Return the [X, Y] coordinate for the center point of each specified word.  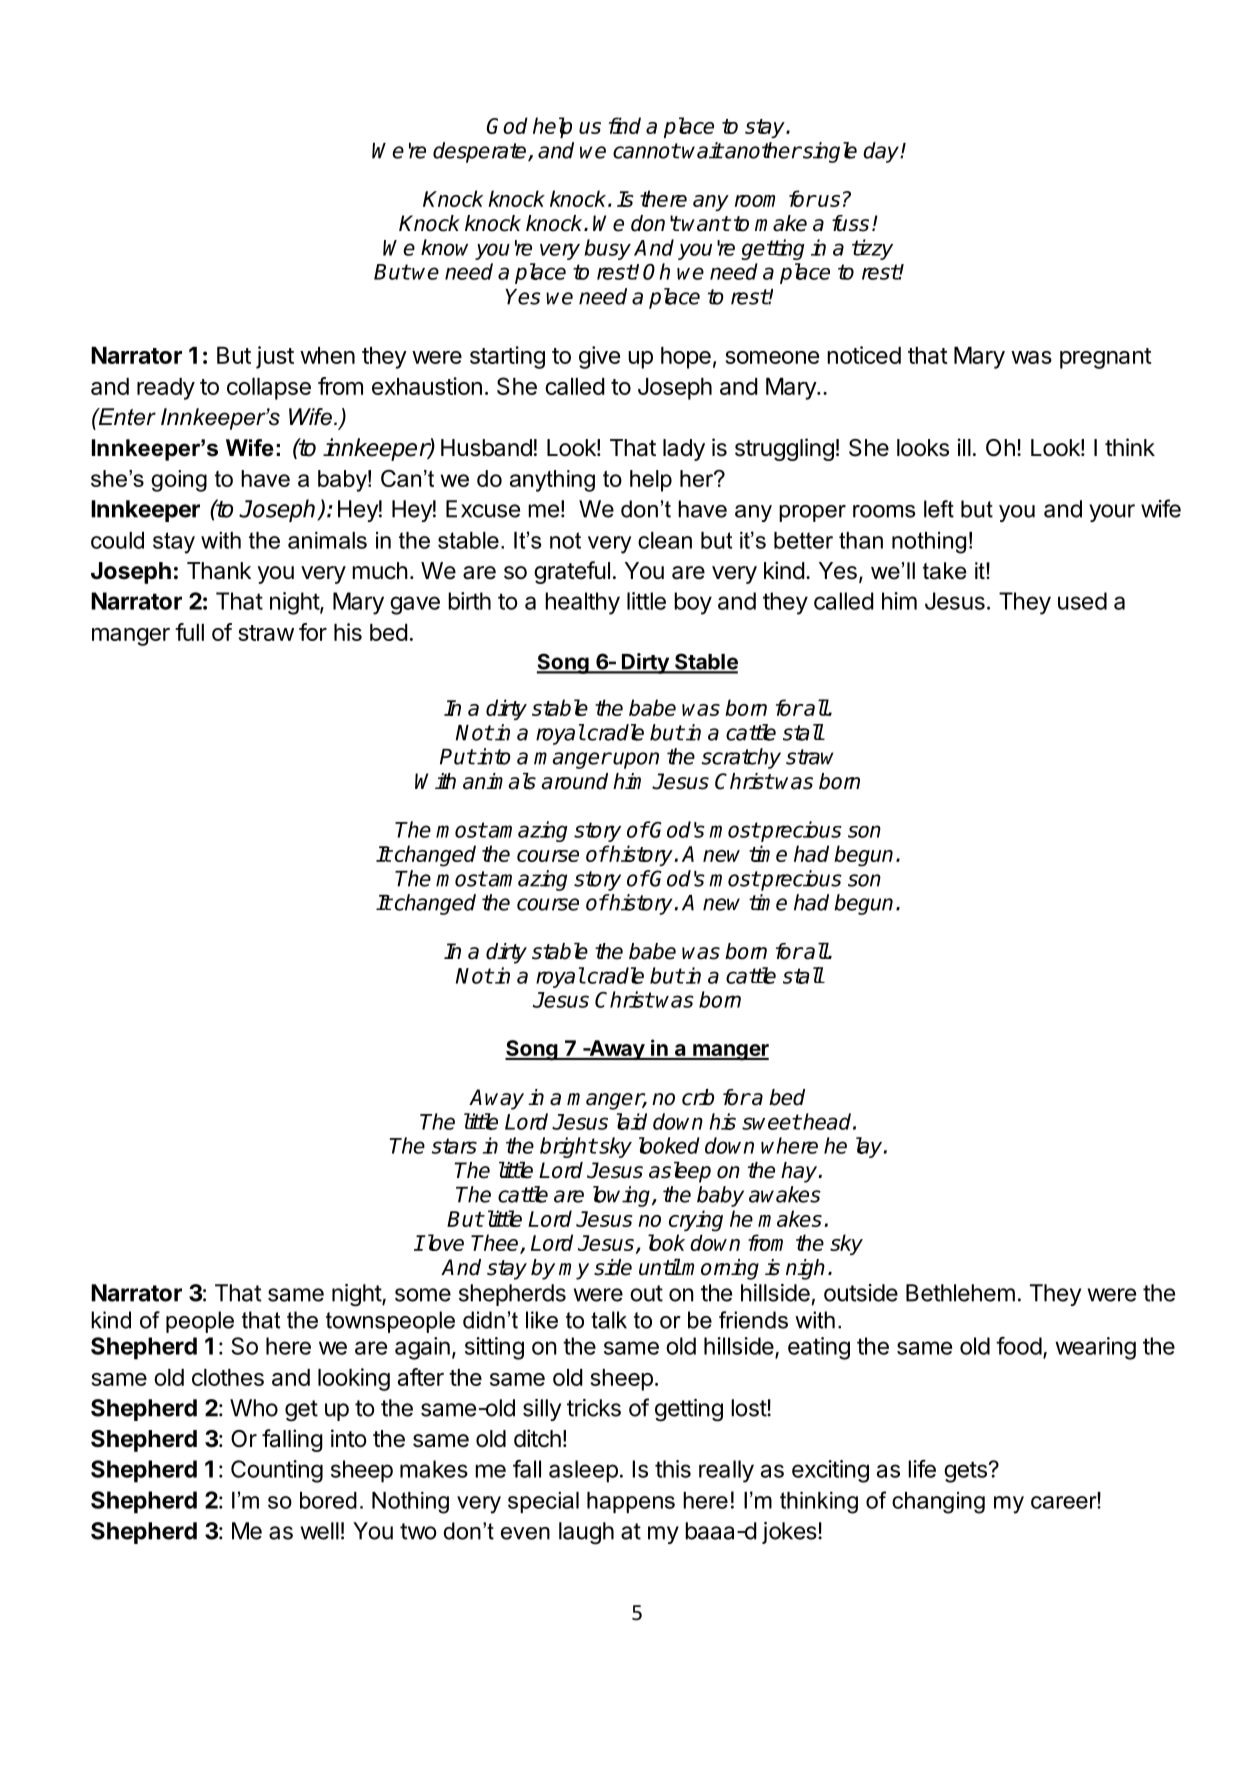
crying [696, 1221]
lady [684, 450]
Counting [277, 1471]
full [189, 632]
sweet [771, 1122]
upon [636, 760]
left [939, 509]
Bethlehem [960, 1293]
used [1082, 601]
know [444, 247]
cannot [646, 151]
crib [698, 1097]
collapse [269, 389]
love [444, 1242]
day [882, 152]
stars [454, 1146]
